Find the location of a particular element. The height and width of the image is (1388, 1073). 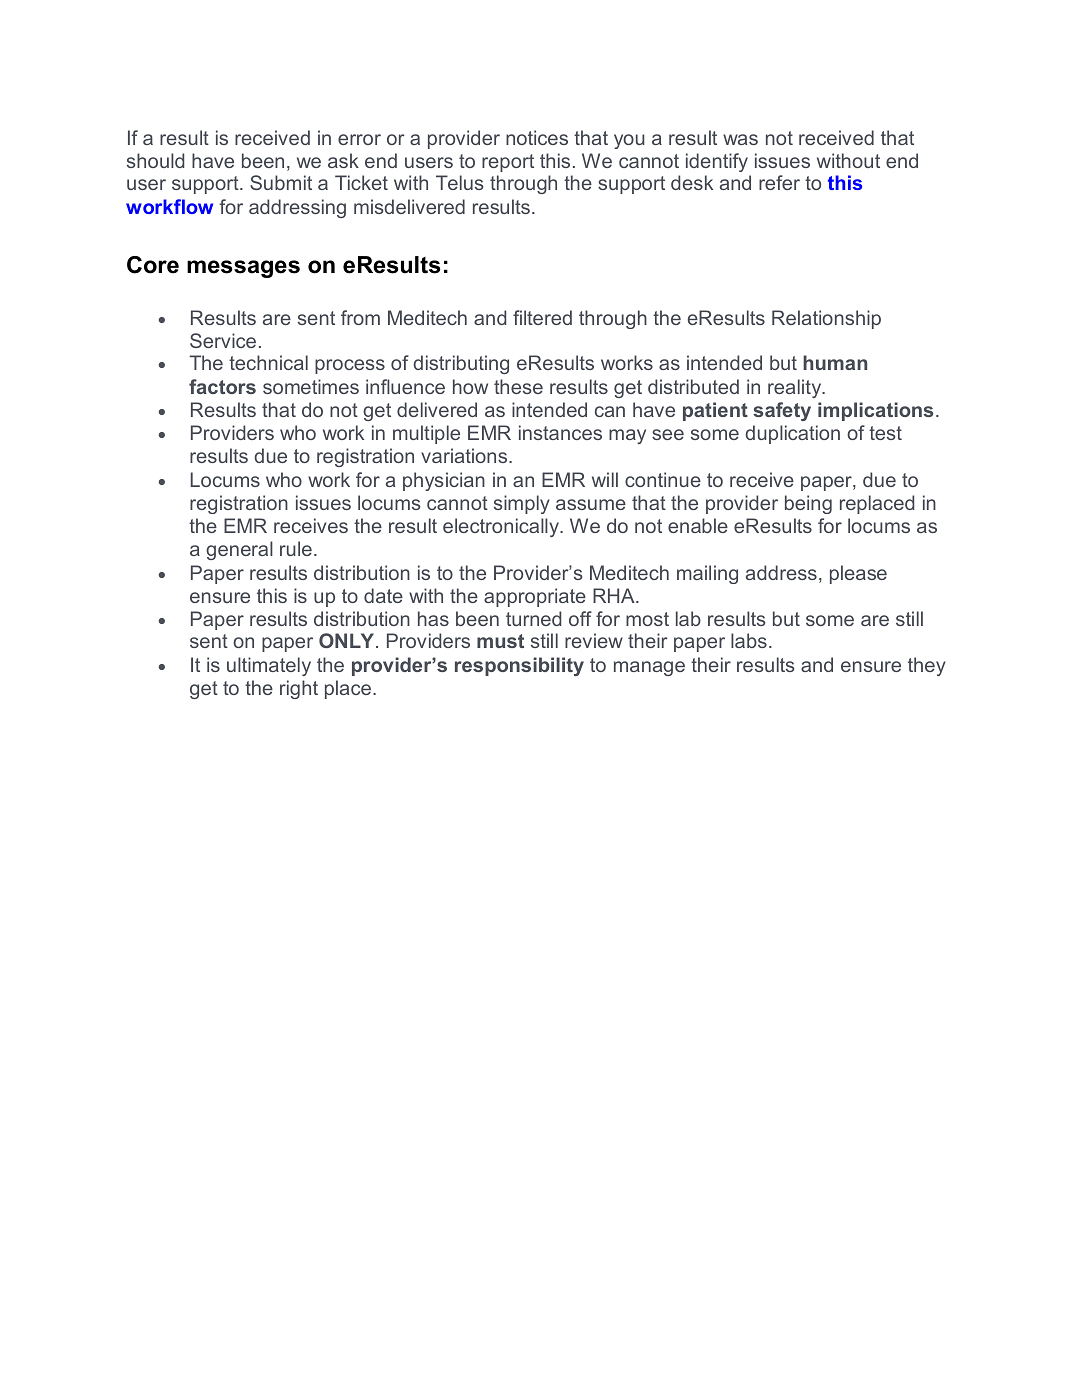

Relationship is located at coordinates (826, 319).
